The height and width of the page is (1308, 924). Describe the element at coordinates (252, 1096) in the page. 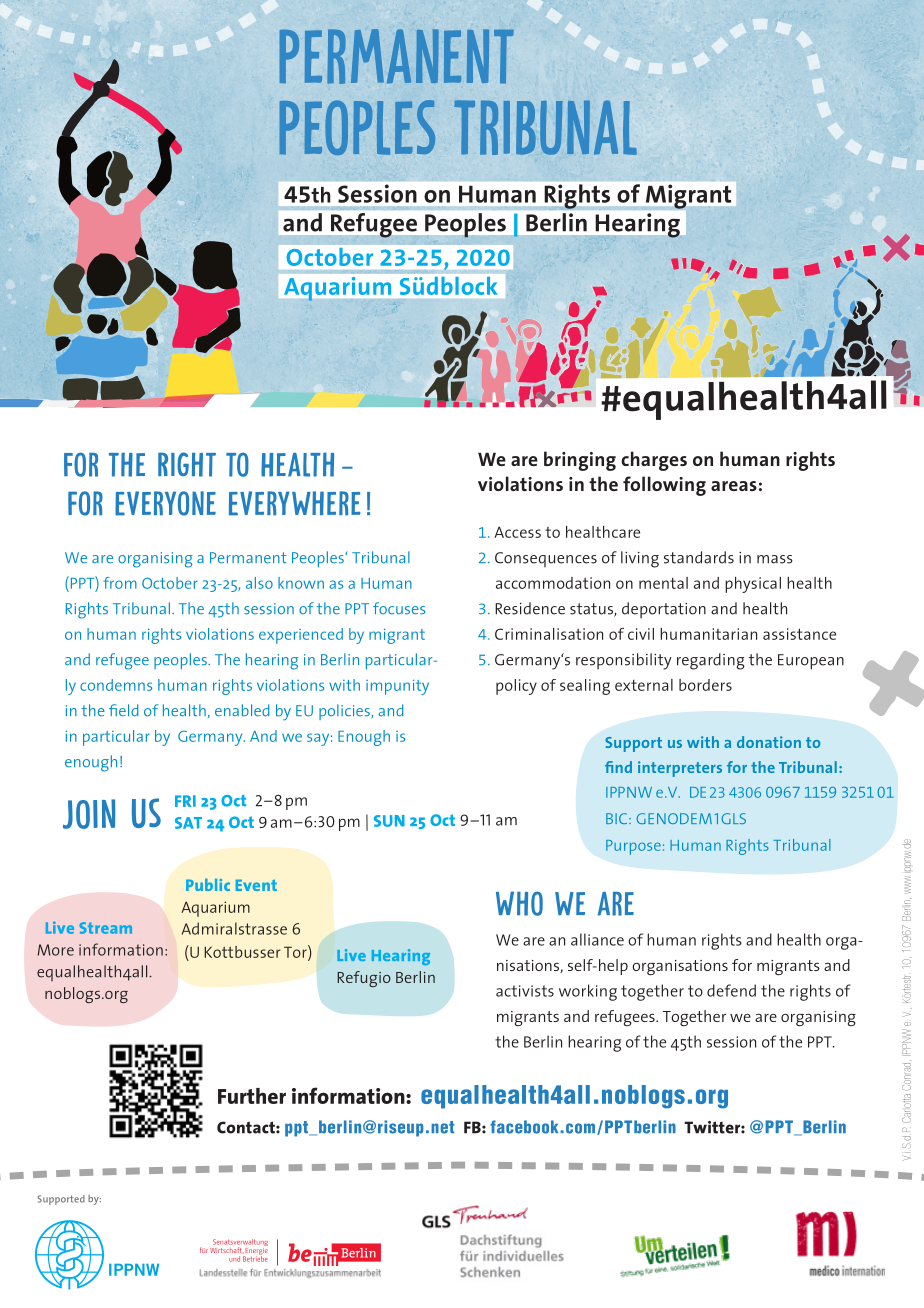

I see `Further` at that location.
